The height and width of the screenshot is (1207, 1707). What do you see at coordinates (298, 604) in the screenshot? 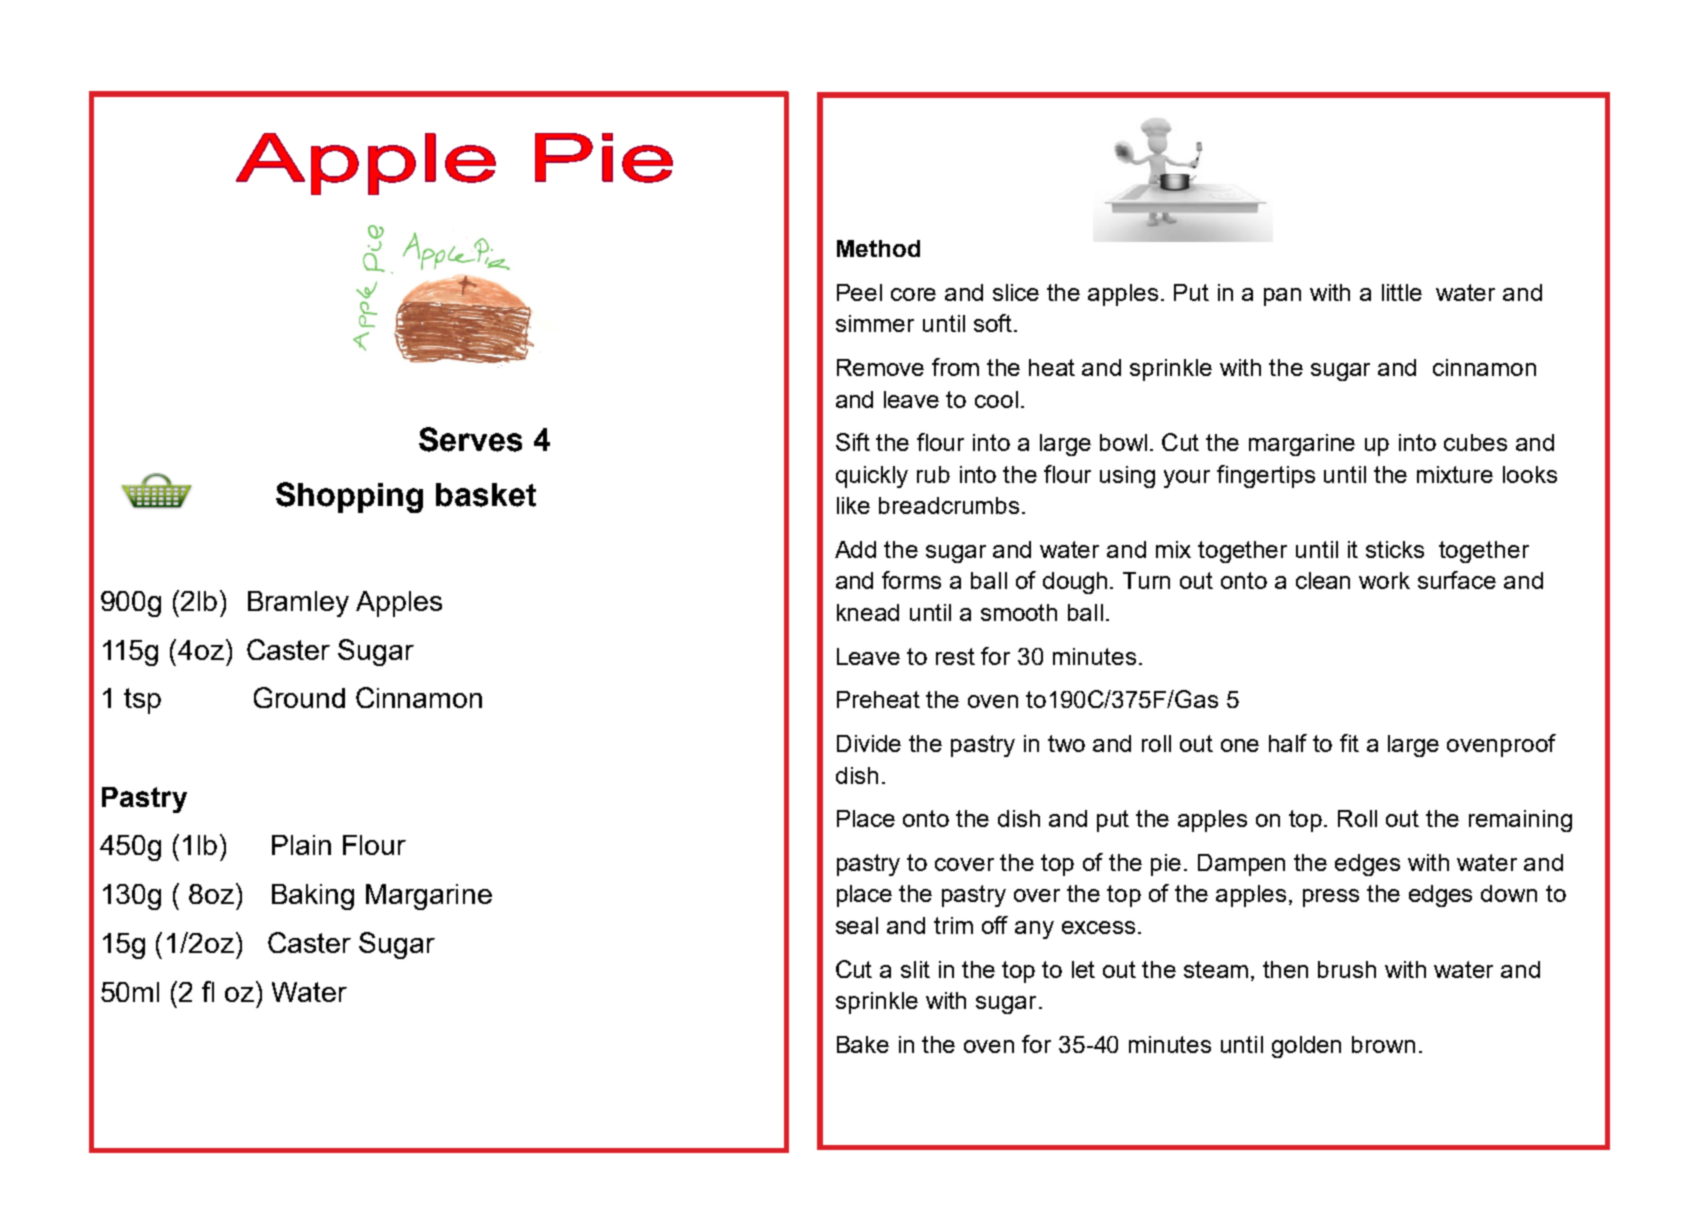
I see `Bramley` at bounding box center [298, 604].
